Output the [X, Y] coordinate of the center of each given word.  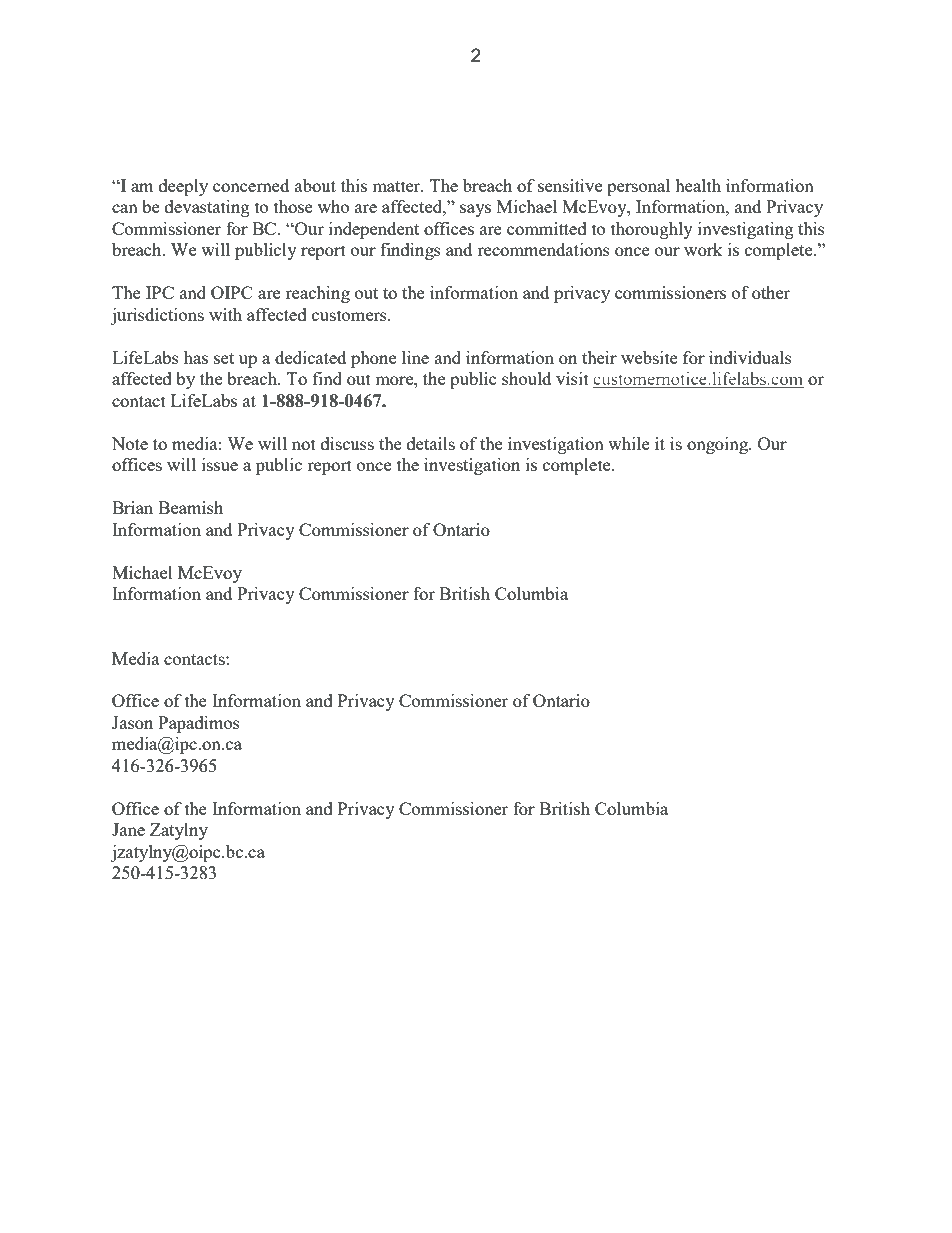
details [431, 443]
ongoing [718, 445]
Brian [132, 507]
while [629, 443]
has [196, 357]
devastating [207, 208]
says [475, 210]
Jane [128, 829]
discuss [347, 443]
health [698, 185]
